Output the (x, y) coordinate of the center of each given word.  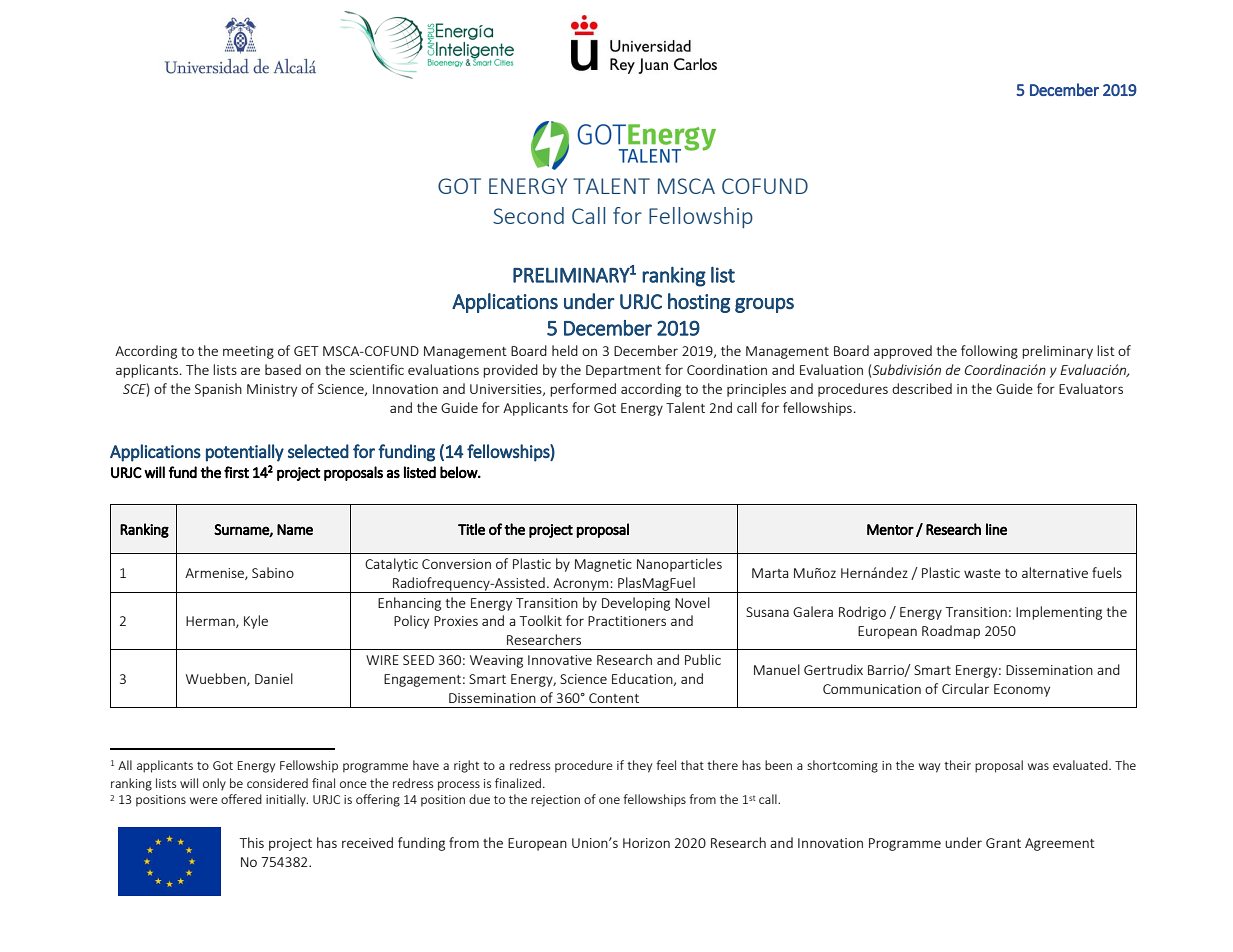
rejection (555, 801)
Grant (1003, 843)
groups (764, 305)
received (367, 842)
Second (528, 215)
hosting (699, 303)
